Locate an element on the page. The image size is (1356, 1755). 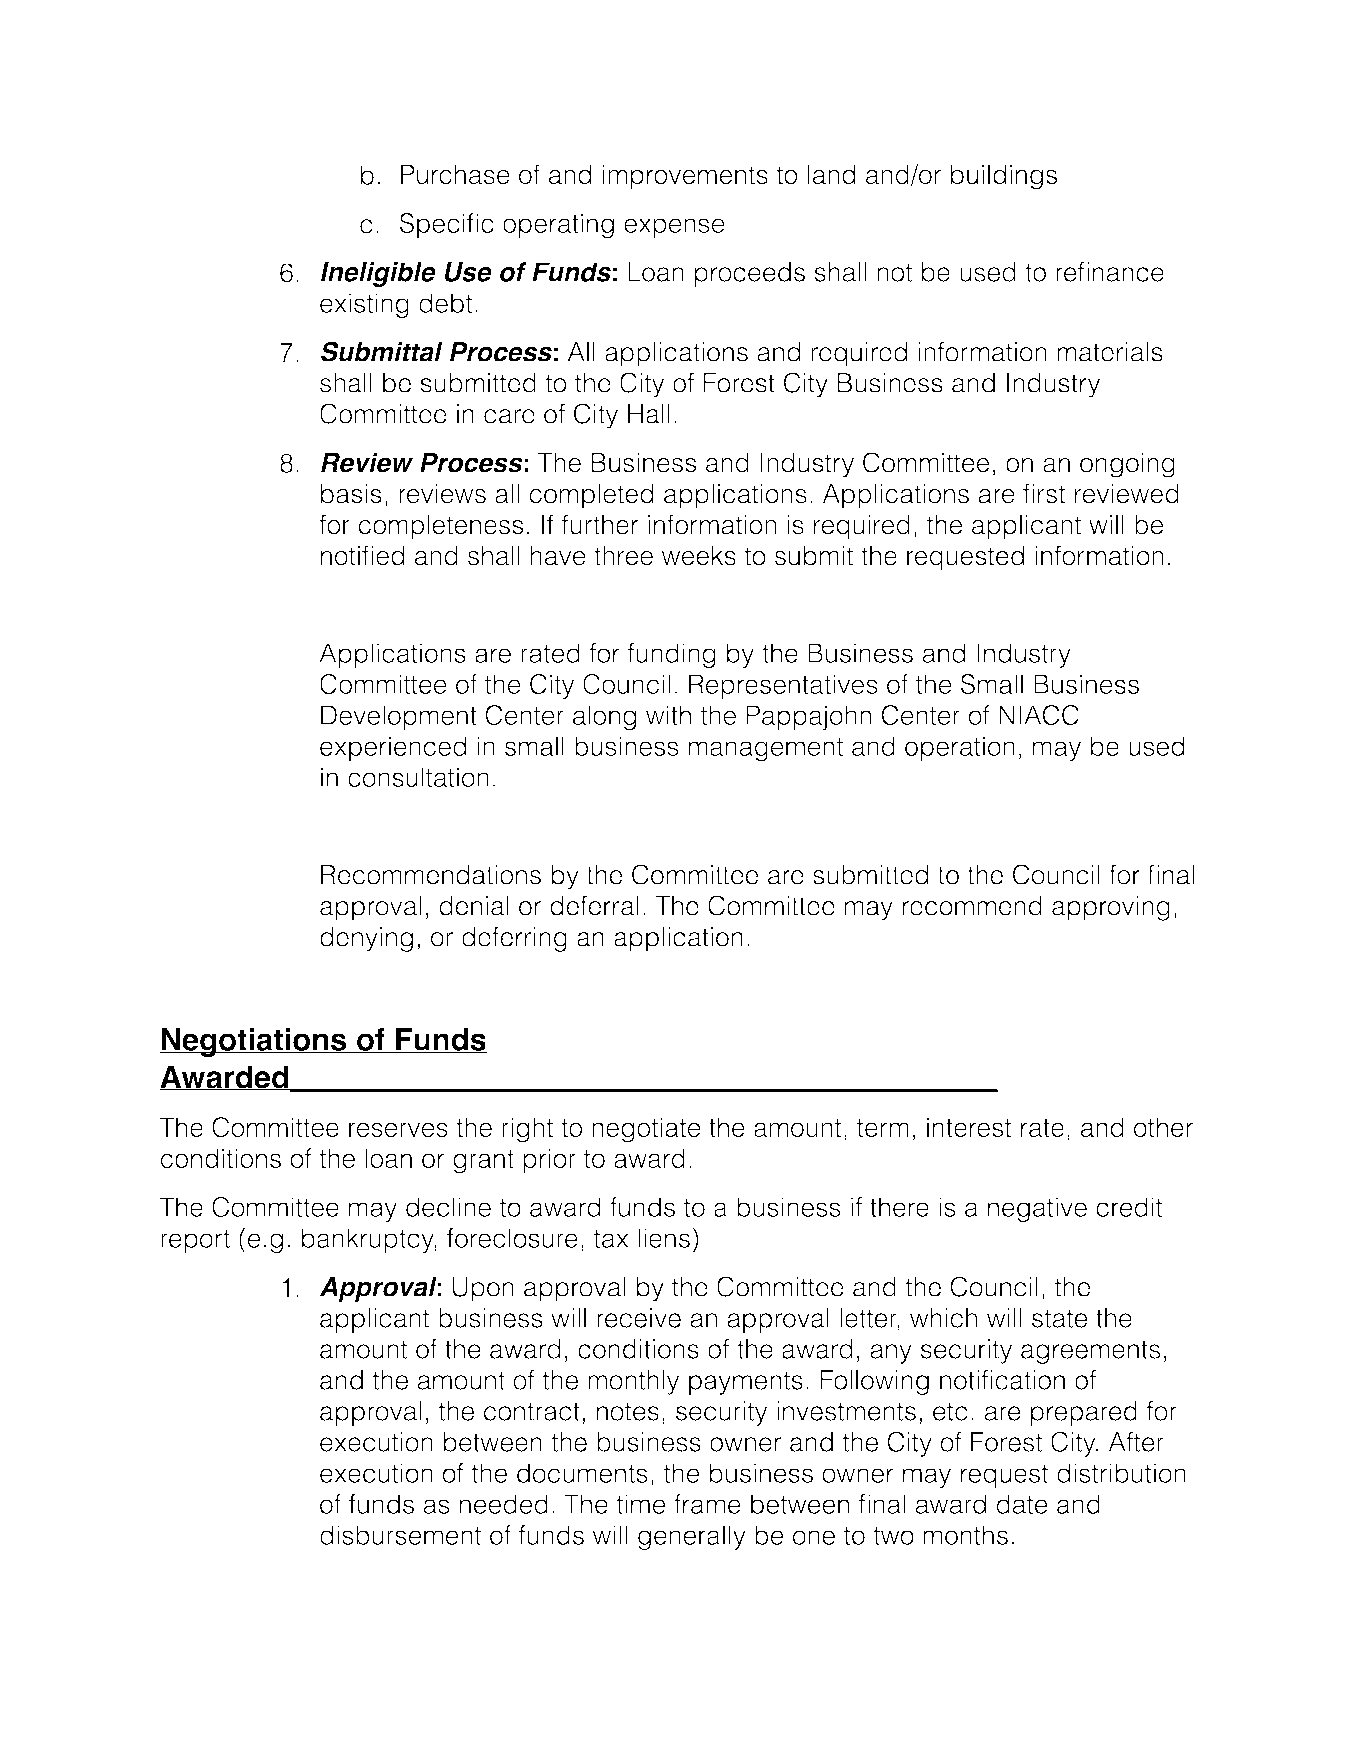
expense is located at coordinates (674, 228).
